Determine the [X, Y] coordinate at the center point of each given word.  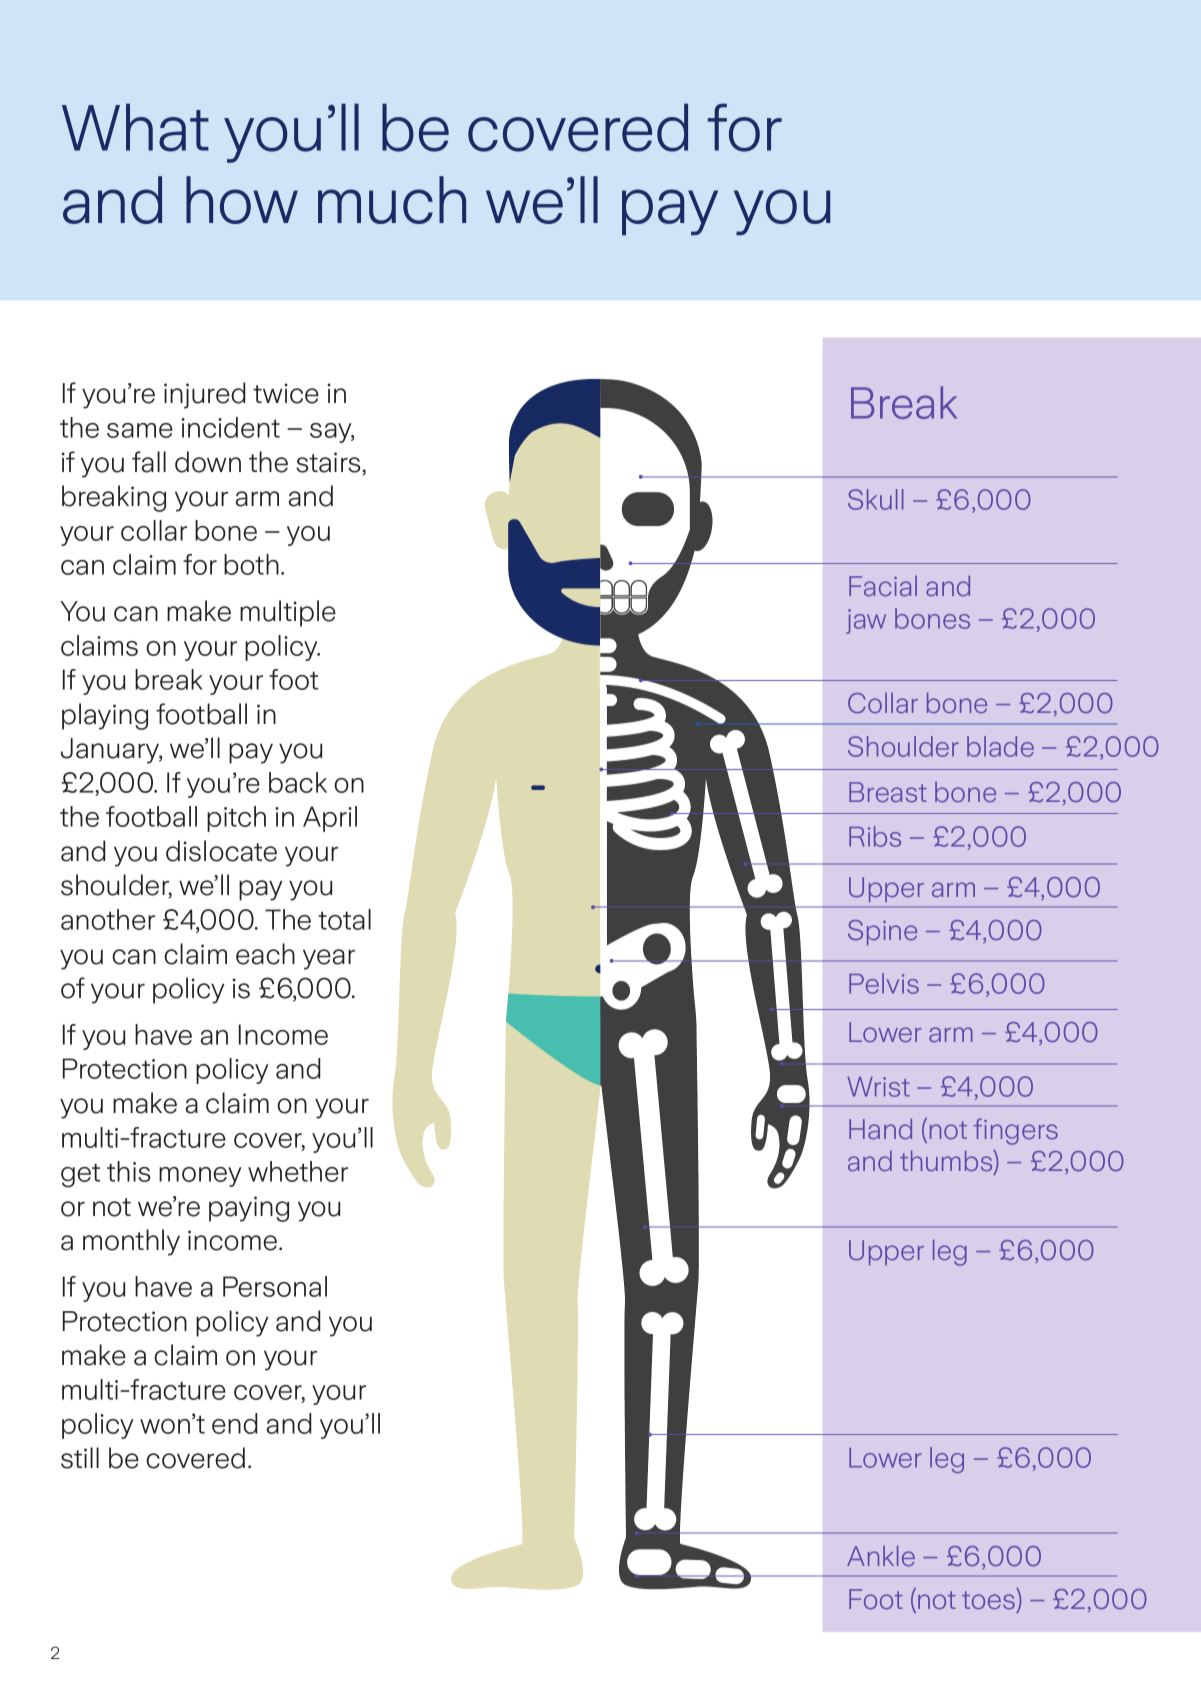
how [242, 200]
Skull [876, 499]
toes [988, 1600]
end [234, 1423]
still [80, 1458]
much [392, 200]
